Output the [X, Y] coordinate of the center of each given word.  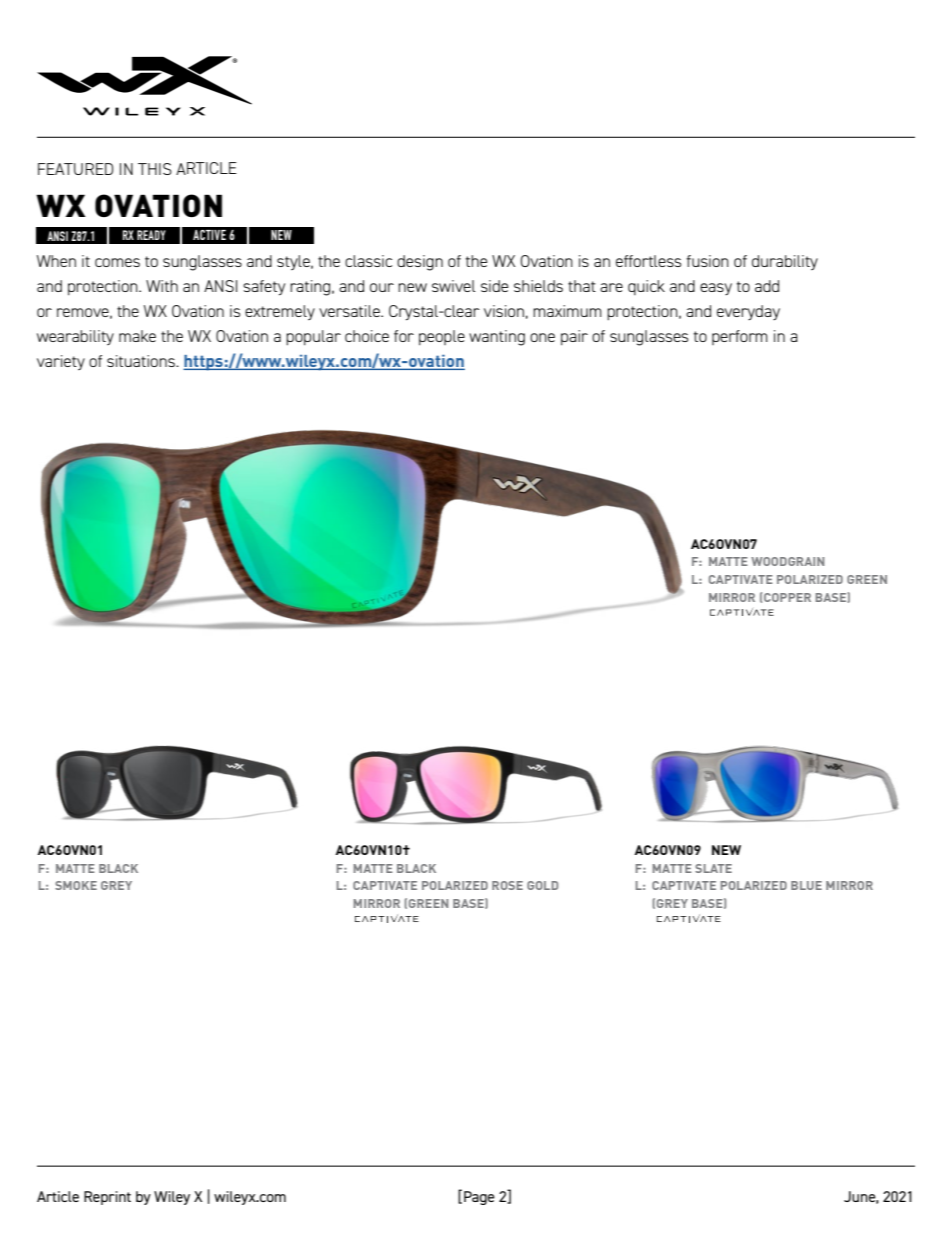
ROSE [507, 885]
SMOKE [76, 885]
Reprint [107, 1198]
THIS [155, 169]
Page [479, 1198]
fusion [708, 261]
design [420, 263]
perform [740, 337]
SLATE [713, 868]
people [442, 337]
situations [142, 361]
